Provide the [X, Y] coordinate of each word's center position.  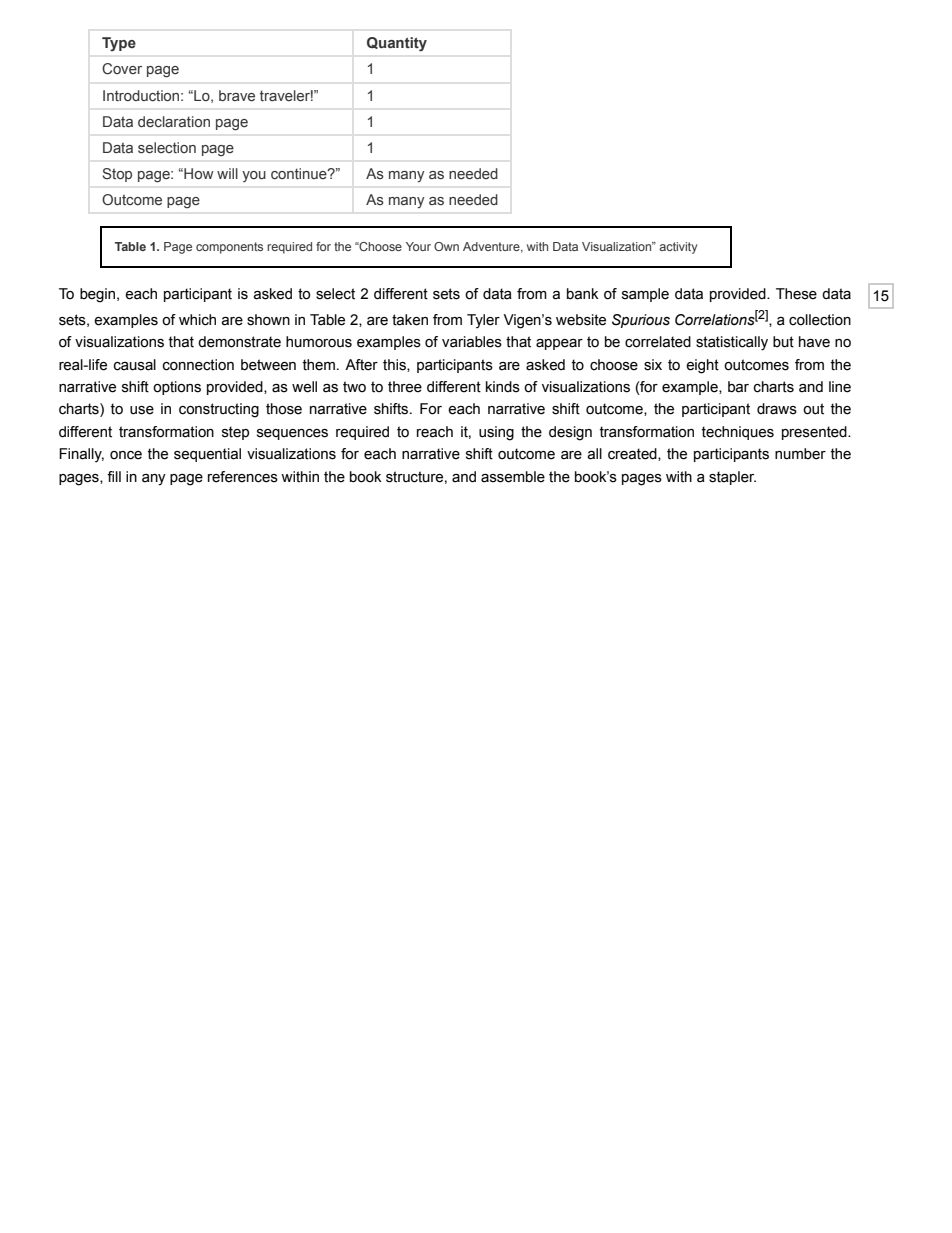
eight [702, 366]
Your [418, 246]
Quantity [397, 44]
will [227, 173]
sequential [207, 455]
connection [198, 365]
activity [678, 248]
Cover [122, 69]
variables [472, 342]
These [796, 294]
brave [237, 95]
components [229, 248]
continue [300, 173]
